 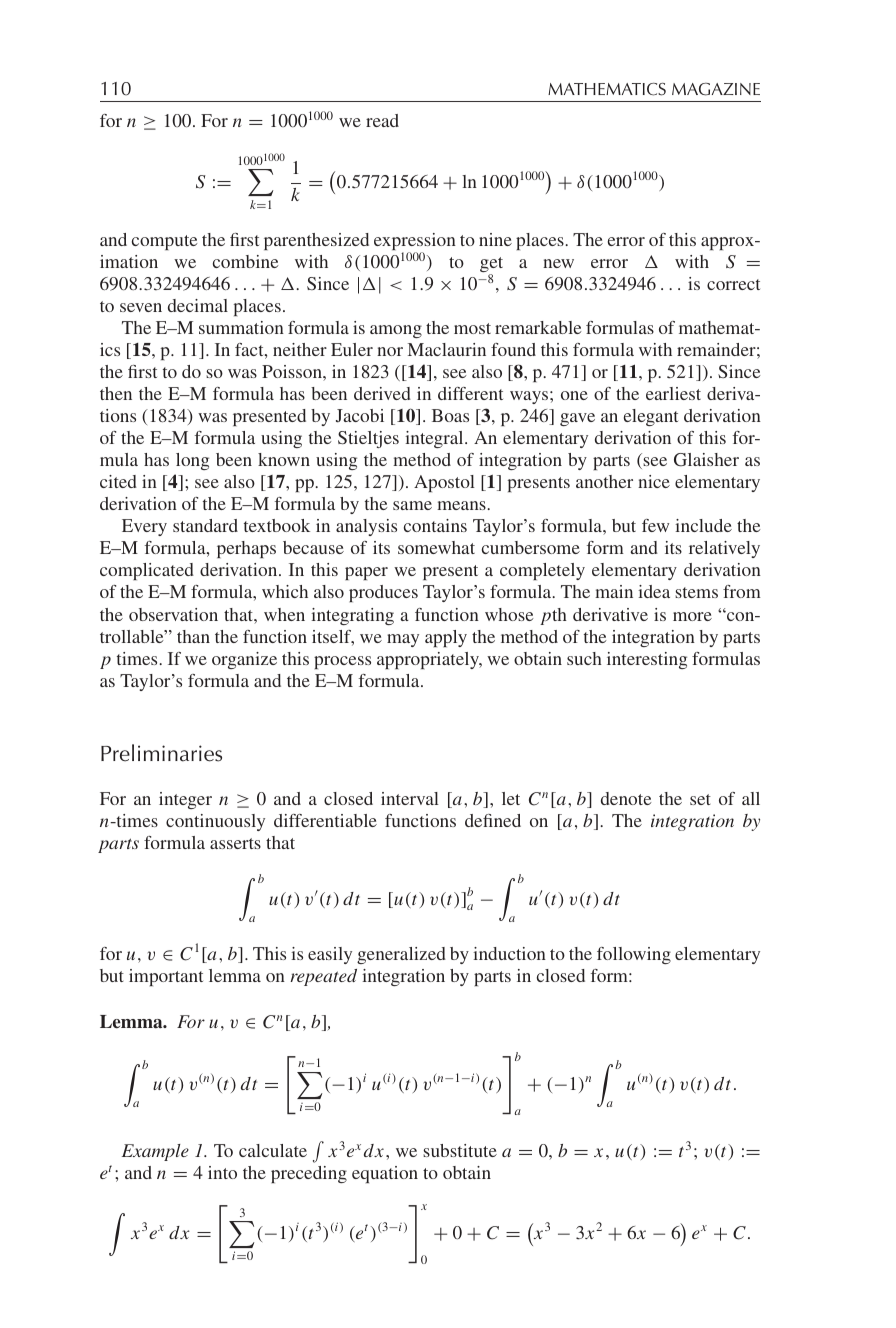 I want to click on more, so click(x=692, y=616).
